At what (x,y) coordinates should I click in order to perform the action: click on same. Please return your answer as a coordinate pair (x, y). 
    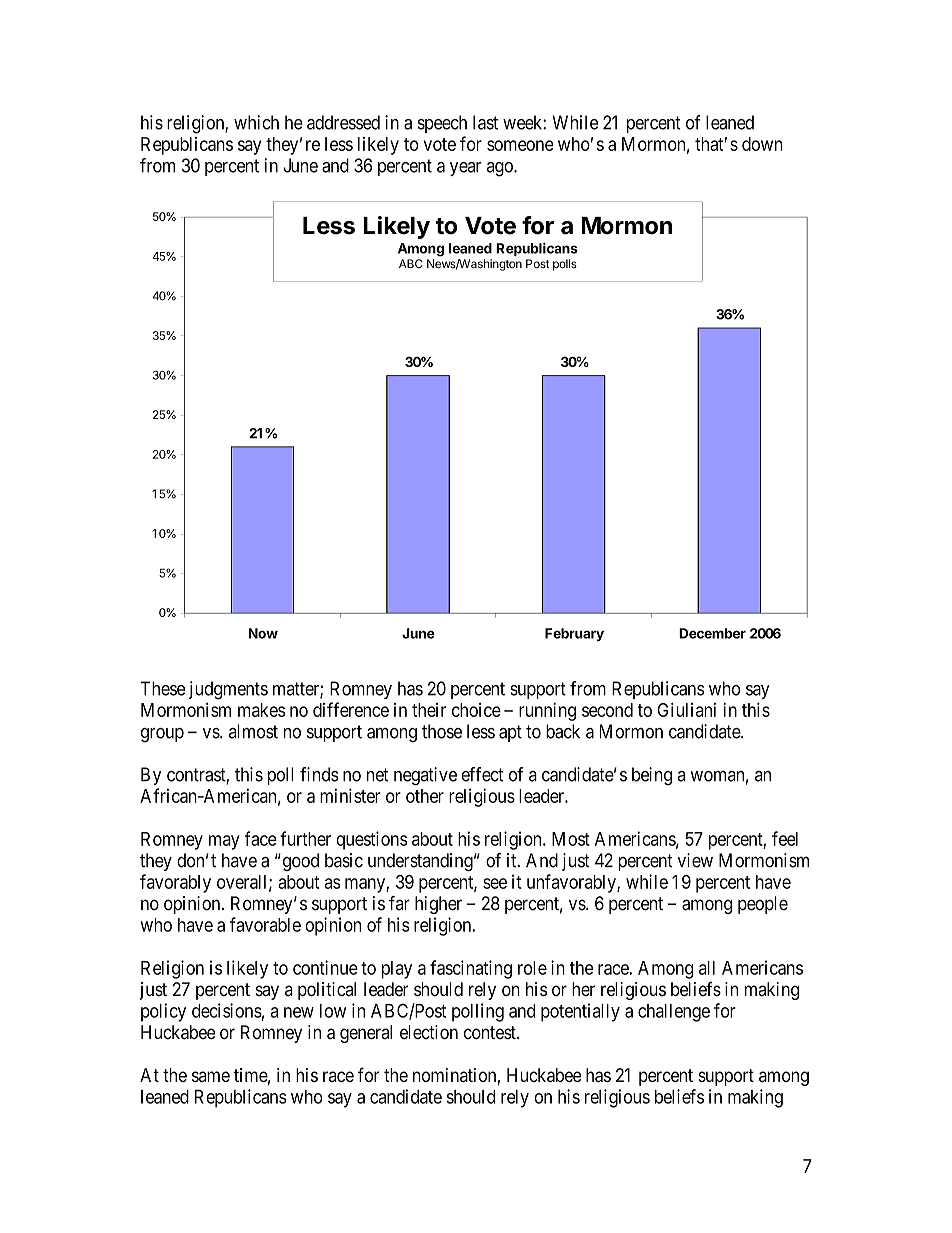
    Looking at the image, I should click on (211, 1076).
